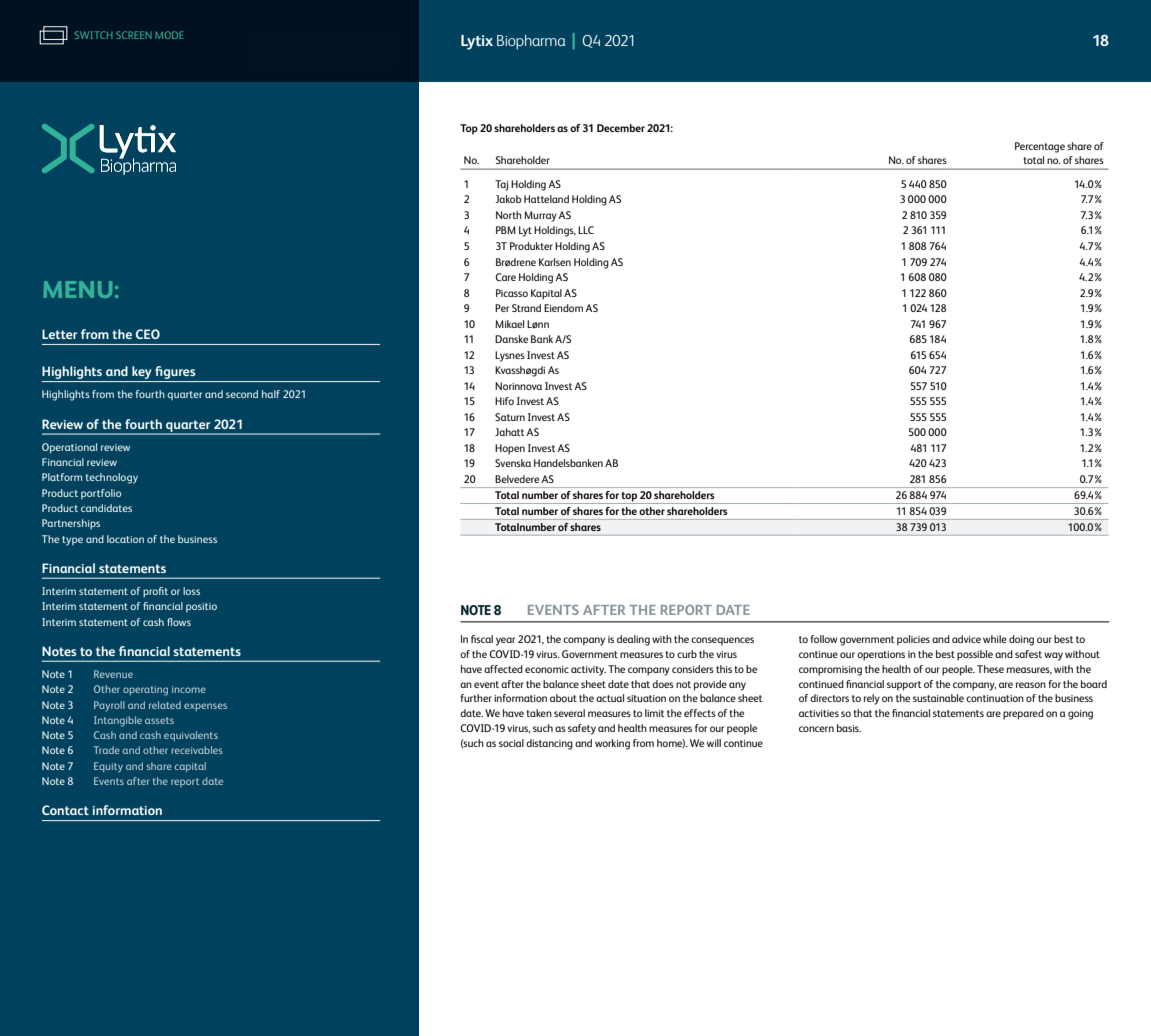 Image resolution: width=1151 pixels, height=1036 pixels. I want to click on Svenska, so click(513, 463).
